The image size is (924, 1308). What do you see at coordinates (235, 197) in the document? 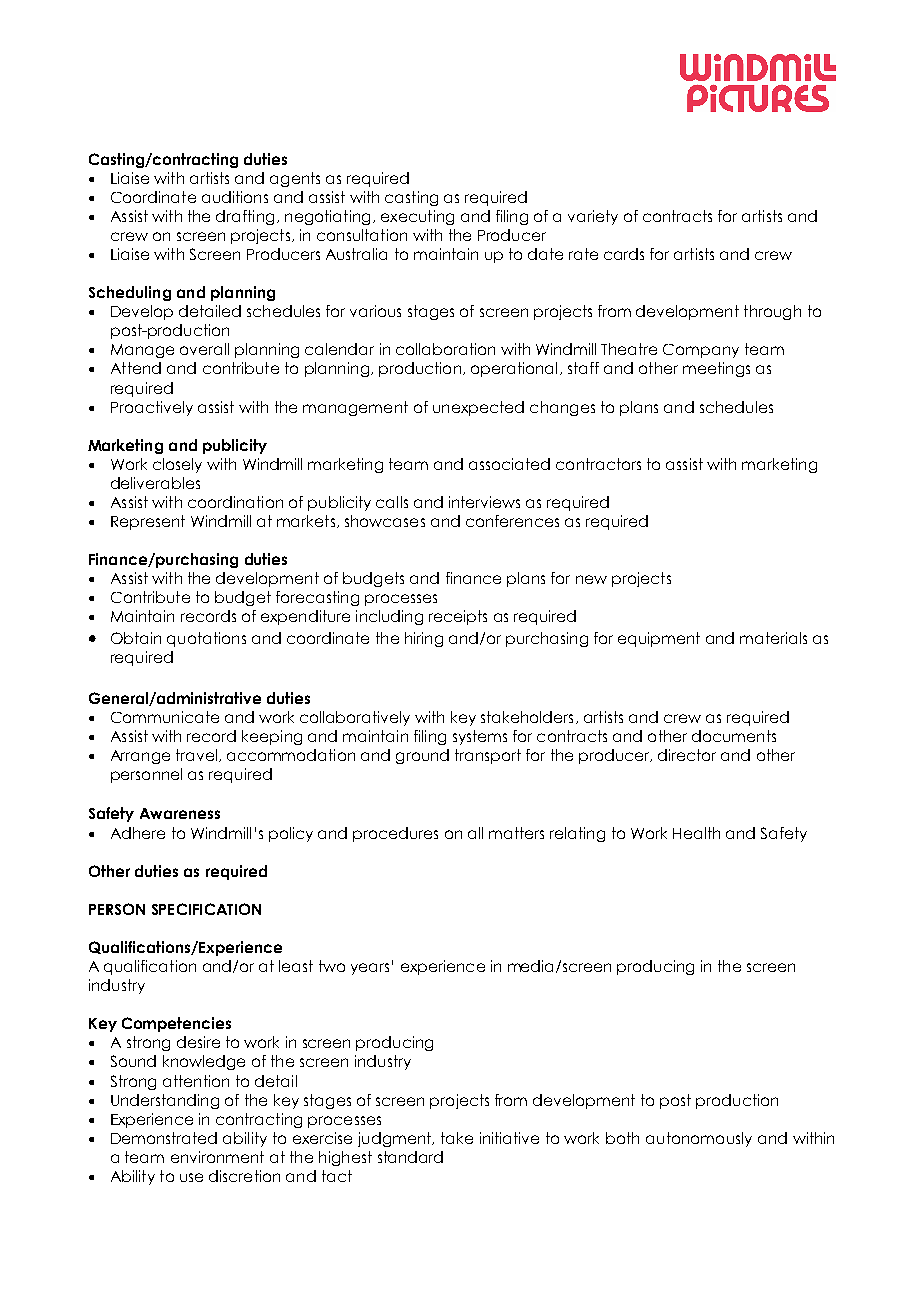
I see `auditions` at bounding box center [235, 197].
